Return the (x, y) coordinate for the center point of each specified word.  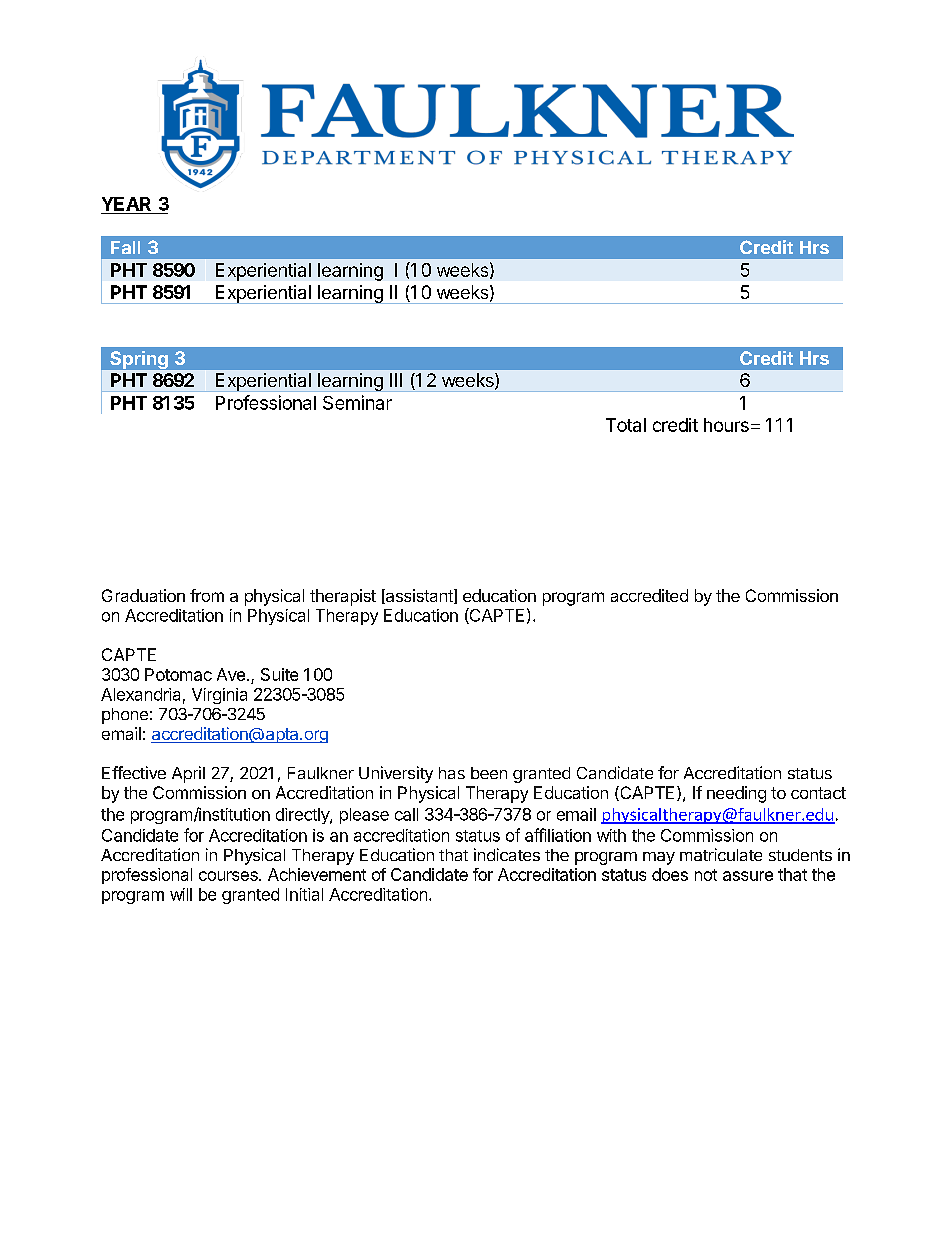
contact (818, 793)
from (207, 595)
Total (626, 425)
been (489, 773)
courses (229, 876)
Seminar (357, 402)
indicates (507, 854)
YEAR (126, 204)
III (396, 380)
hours (726, 425)
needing (736, 794)
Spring (139, 360)
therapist (343, 597)
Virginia (219, 696)
